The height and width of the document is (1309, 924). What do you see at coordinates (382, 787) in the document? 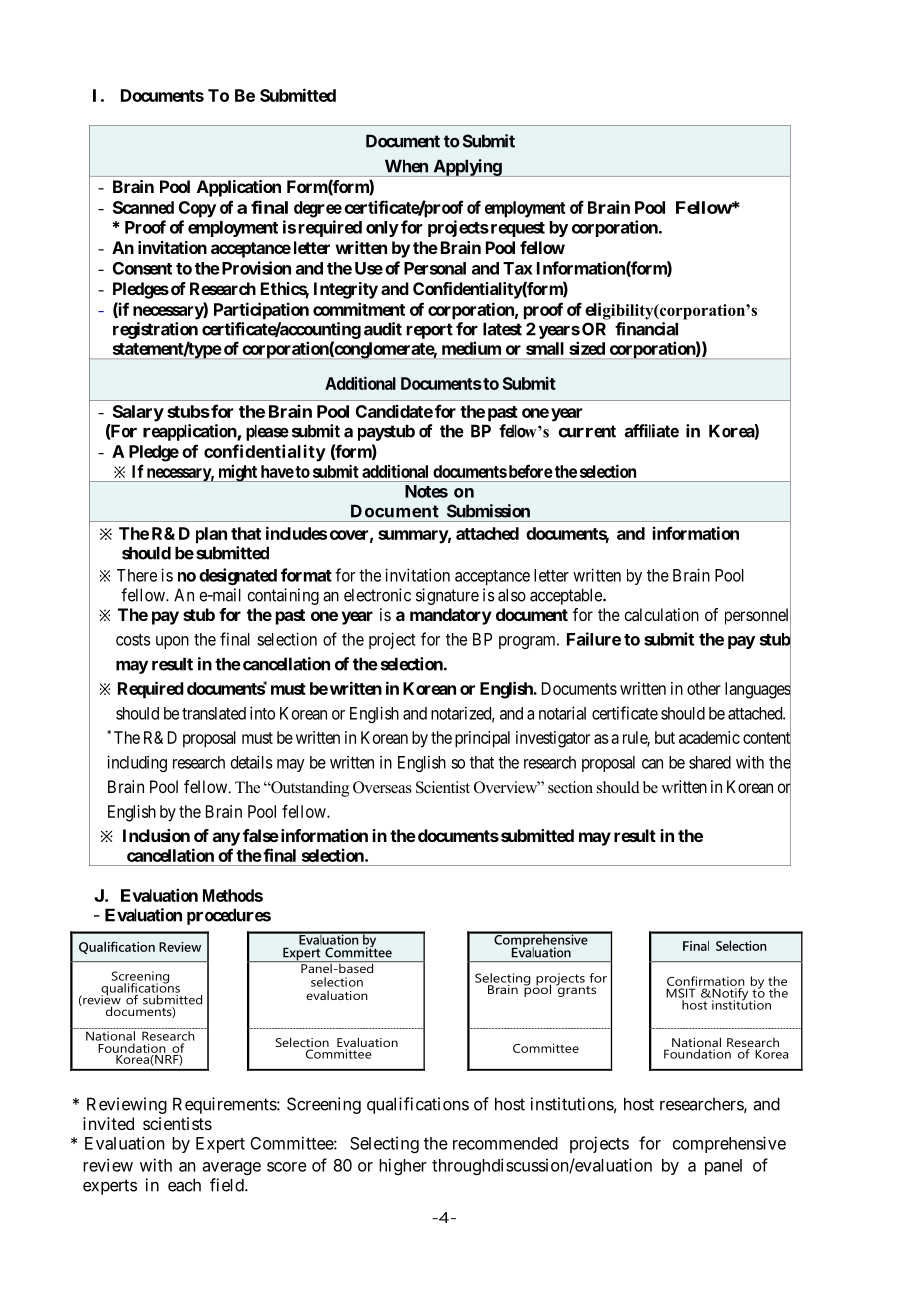
I see `Overseas` at bounding box center [382, 787].
